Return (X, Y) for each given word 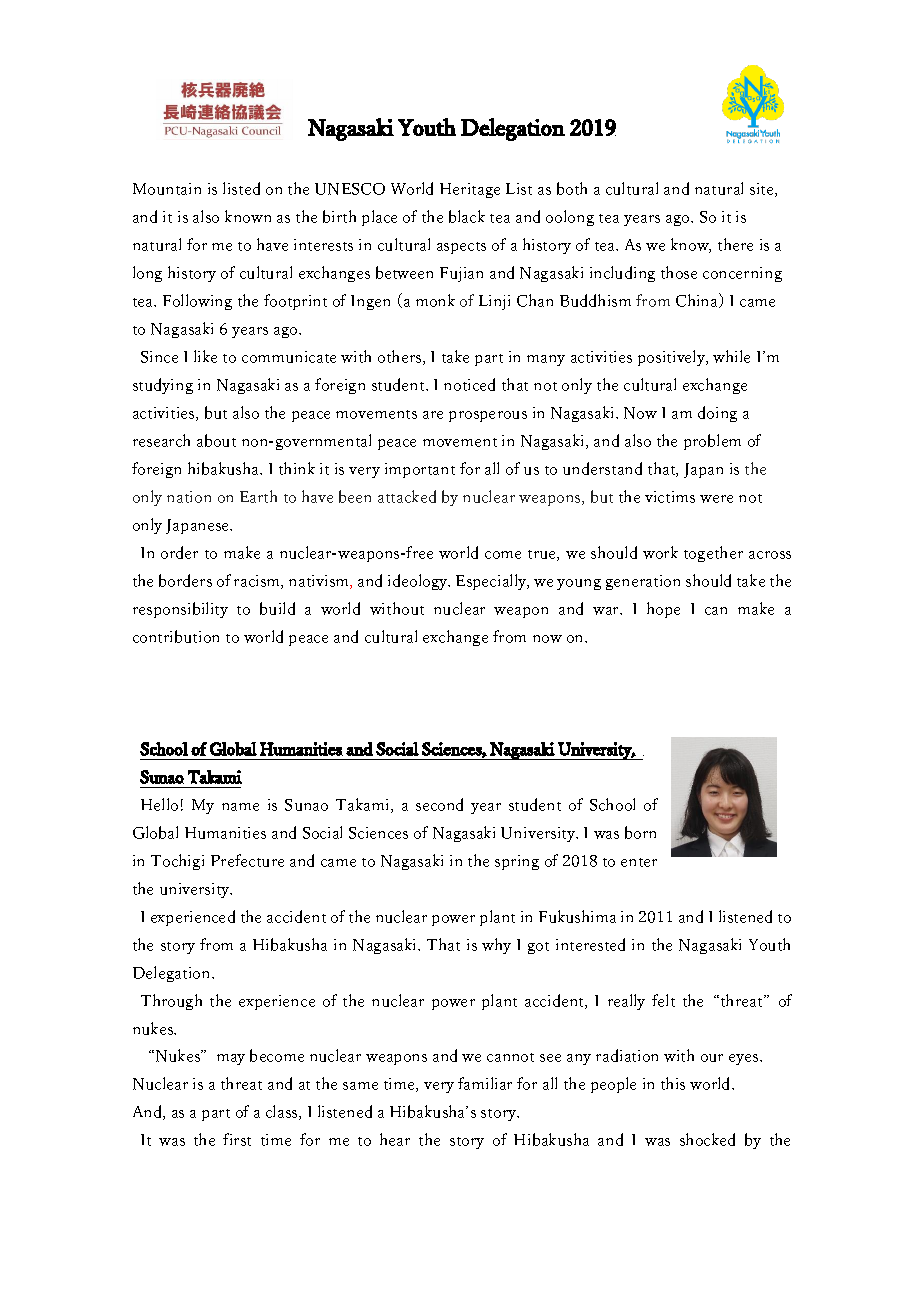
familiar (485, 1083)
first (237, 1139)
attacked (407, 496)
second (439, 804)
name (240, 807)
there (735, 244)
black (467, 216)
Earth (258, 496)
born (640, 832)
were (716, 499)
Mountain (167, 189)
